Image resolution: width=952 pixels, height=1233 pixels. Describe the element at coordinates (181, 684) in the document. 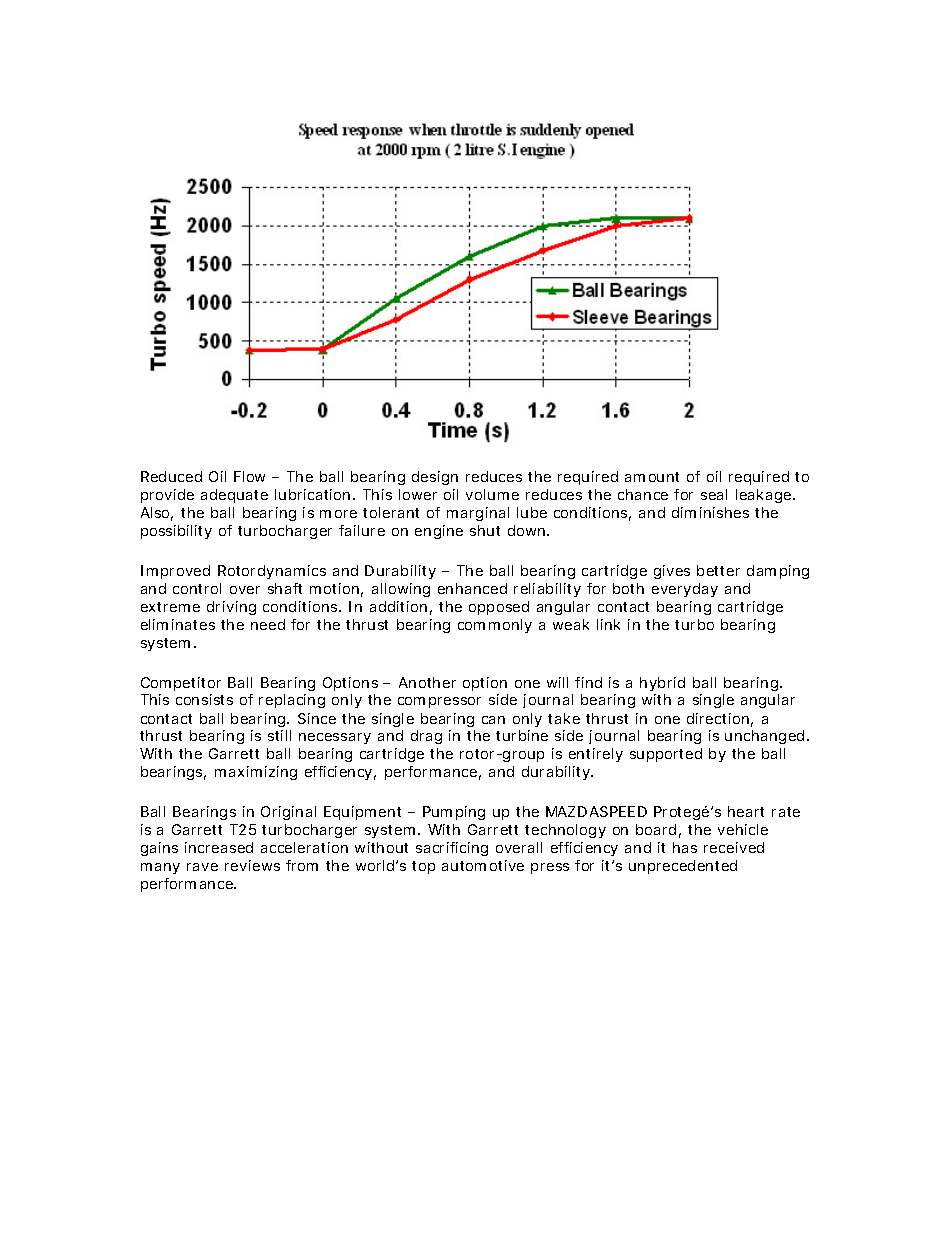

I see `Competitor` at that location.
